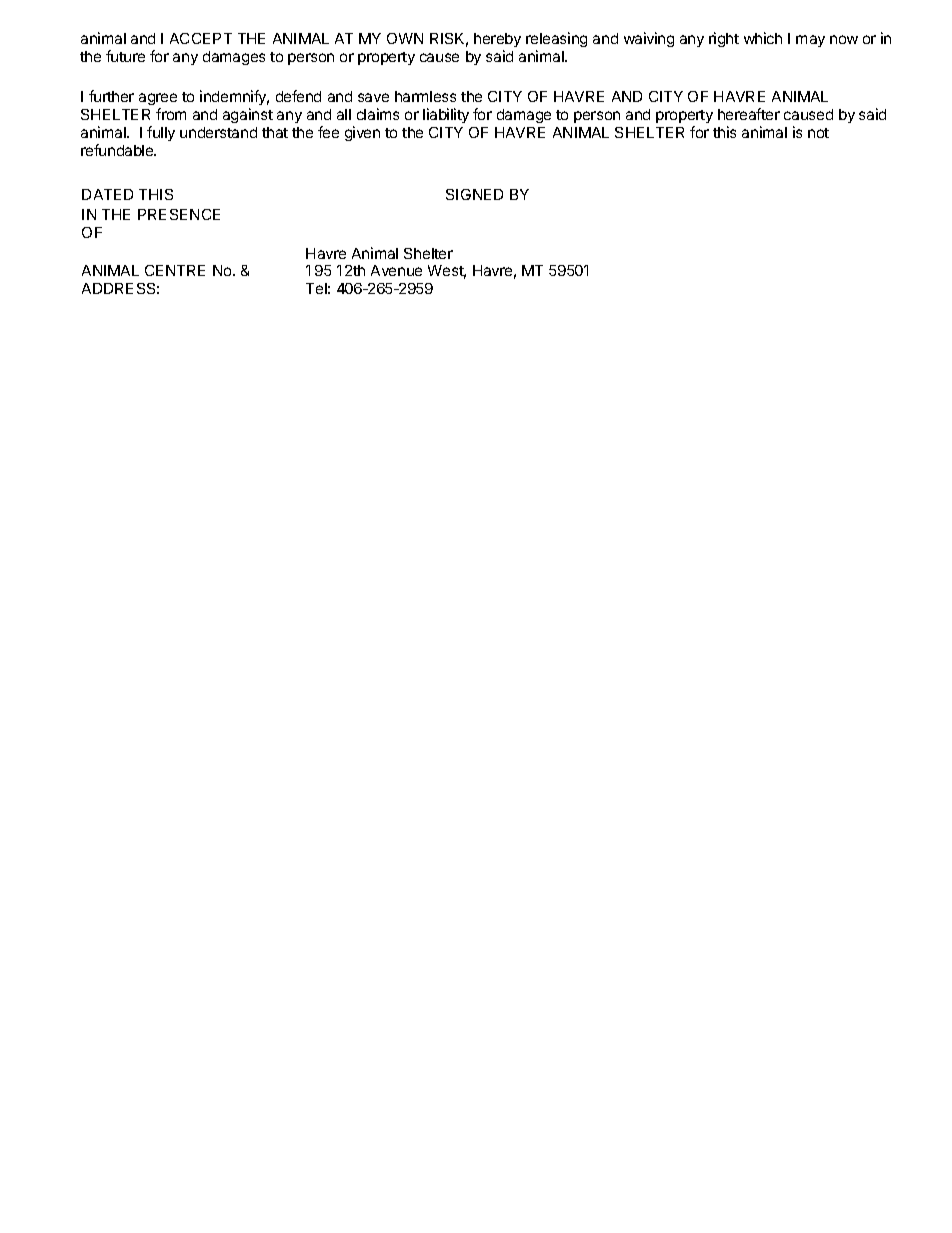 This screenshot has height=1233, width=952. I want to click on ACCEPT, so click(201, 38).
